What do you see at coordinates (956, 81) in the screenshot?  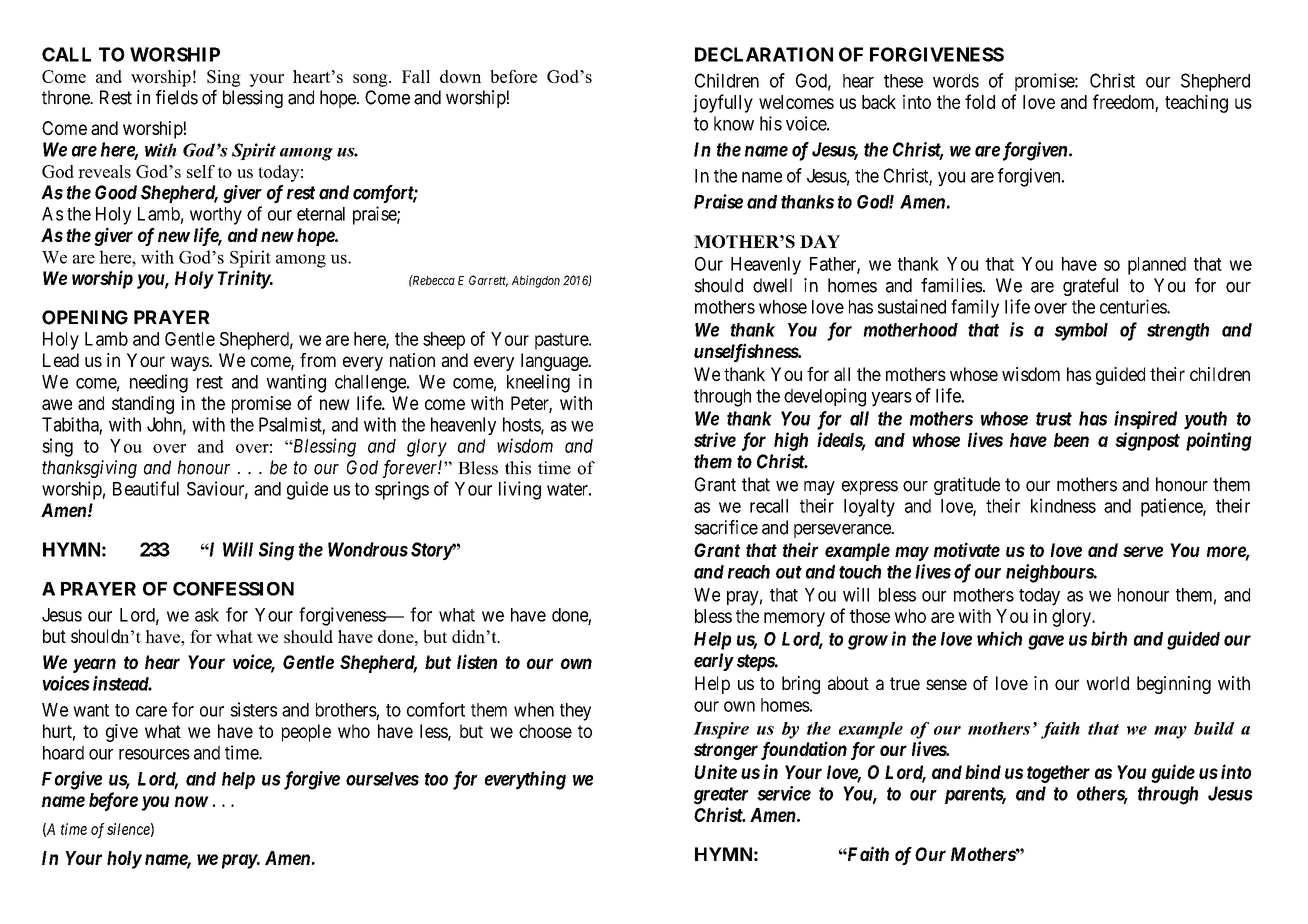 I see `words` at bounding box center [956, 81].
